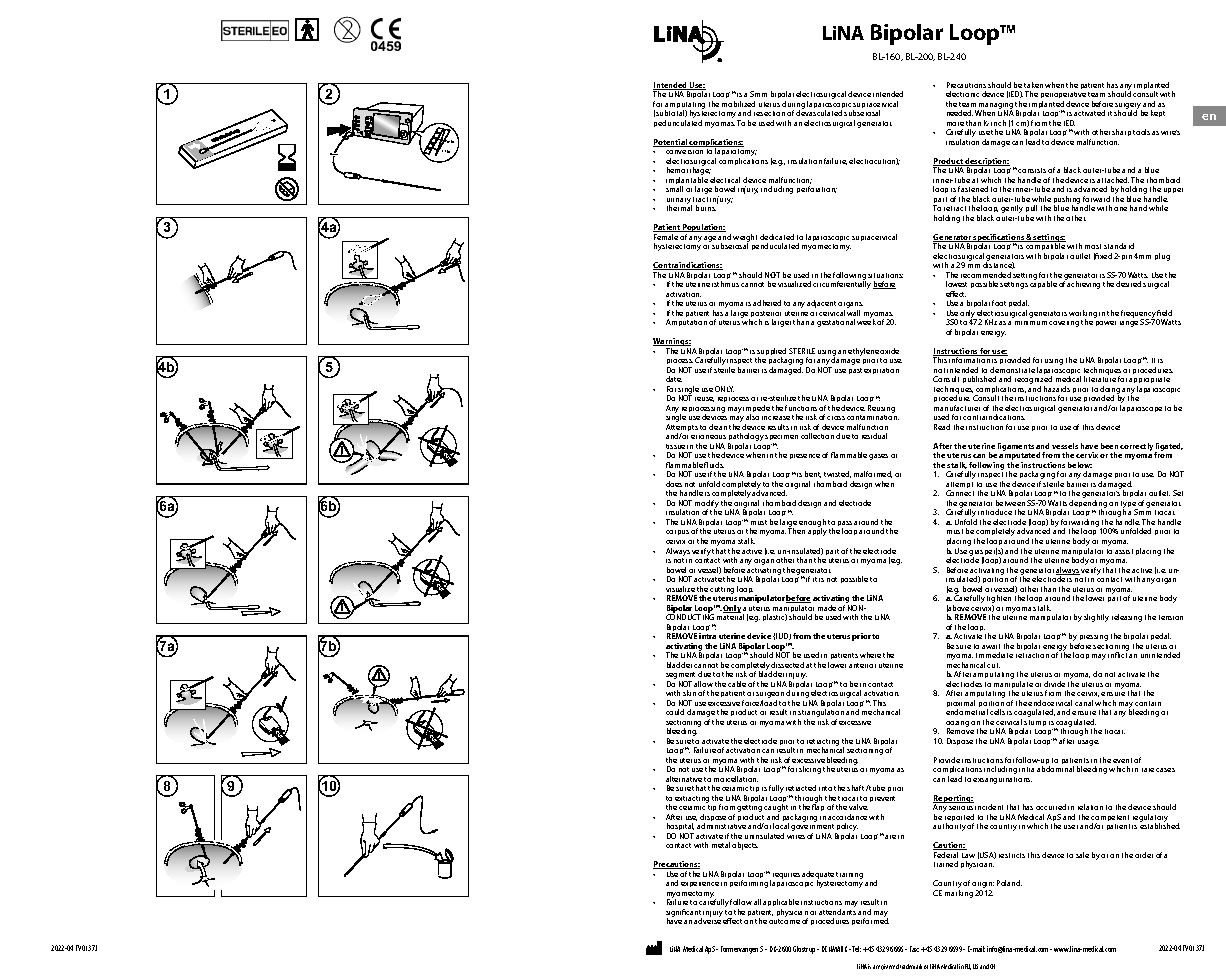  What do you see at coordinates (1129, 506) in the page?
I see `type` at bounding box center [1129, 506].
